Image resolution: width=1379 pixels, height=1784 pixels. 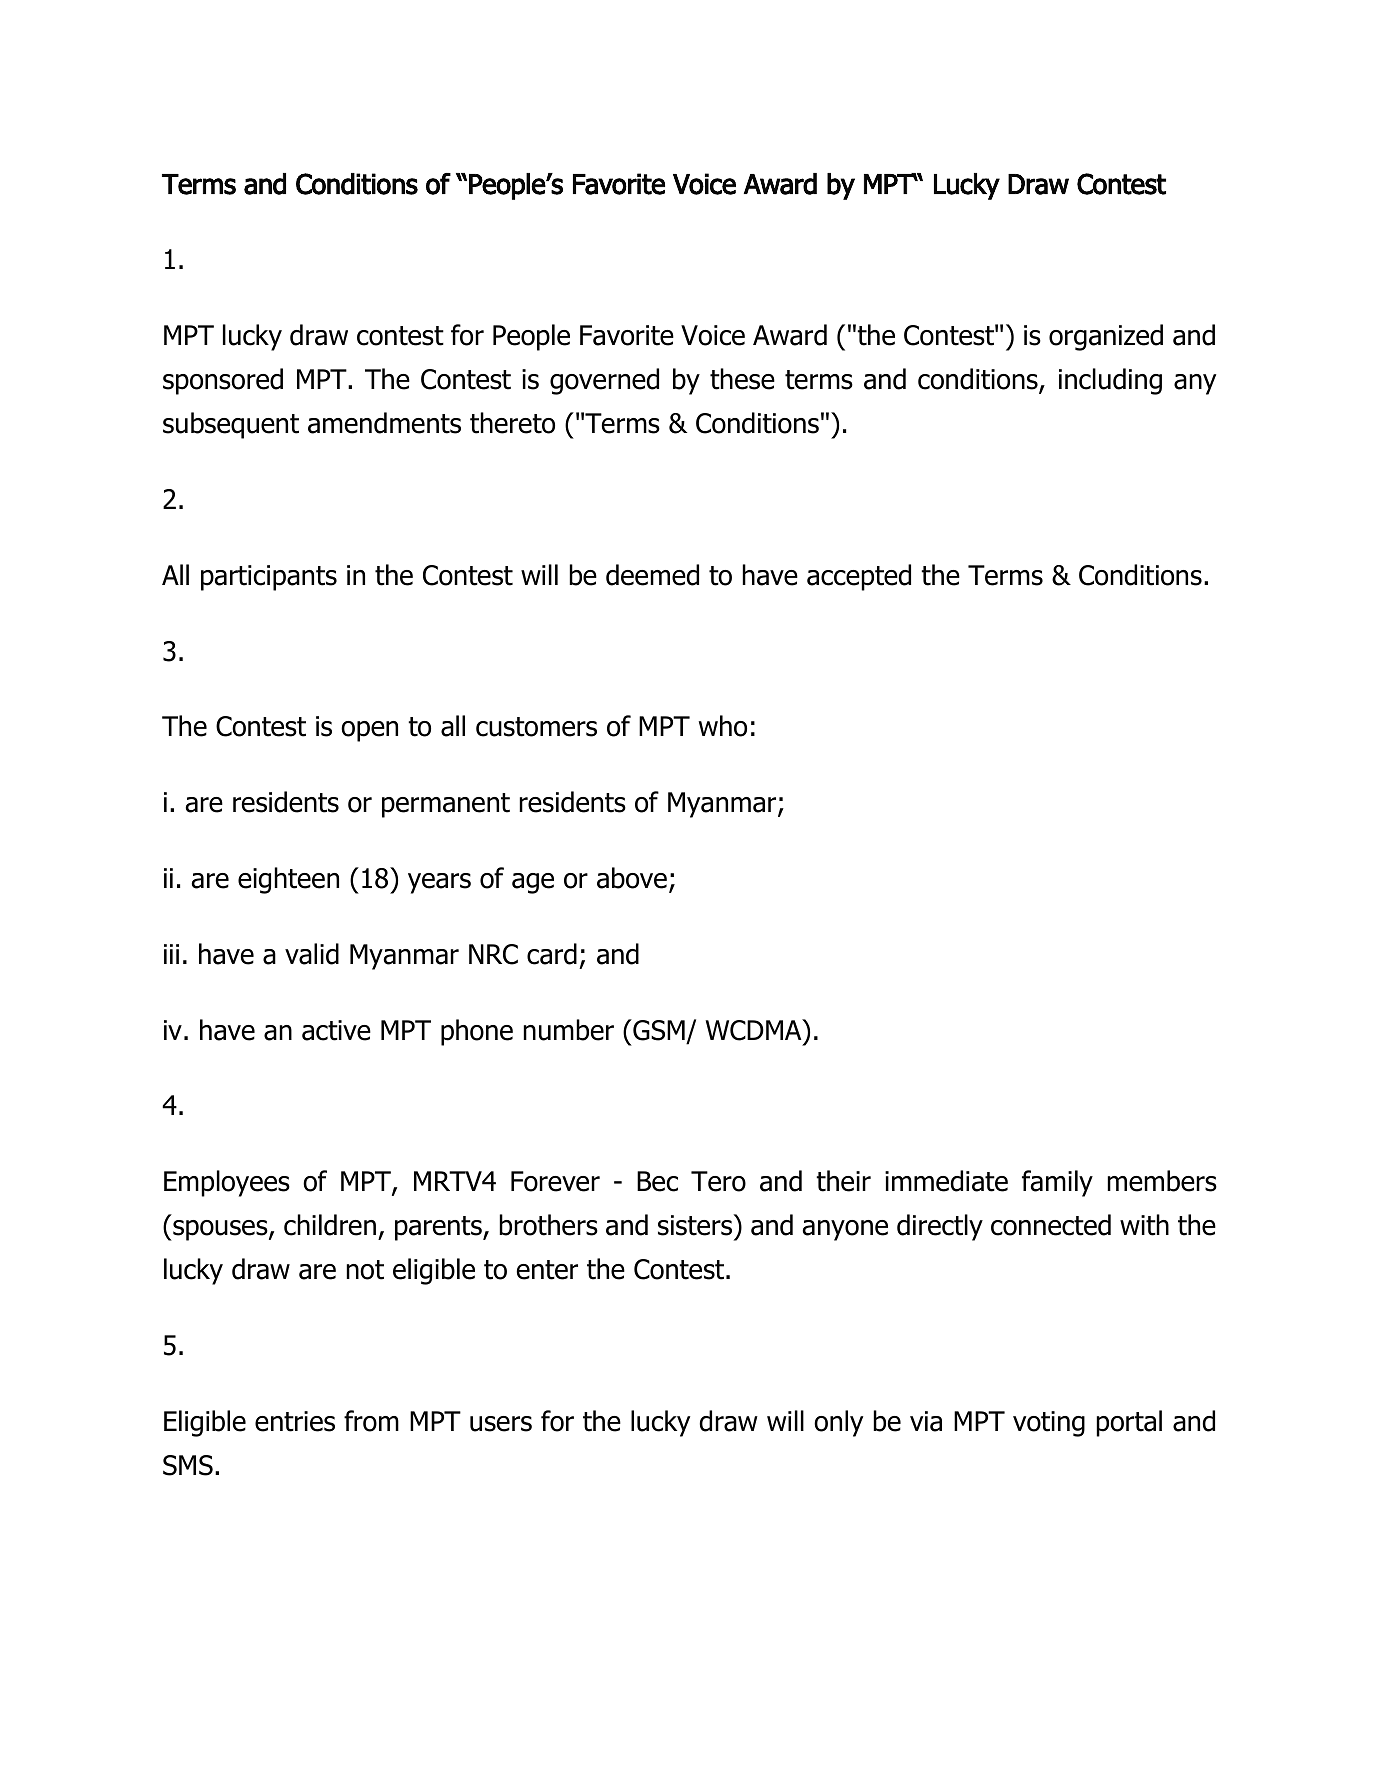 I want to click on sponsored, so click(x=223, y=381).
